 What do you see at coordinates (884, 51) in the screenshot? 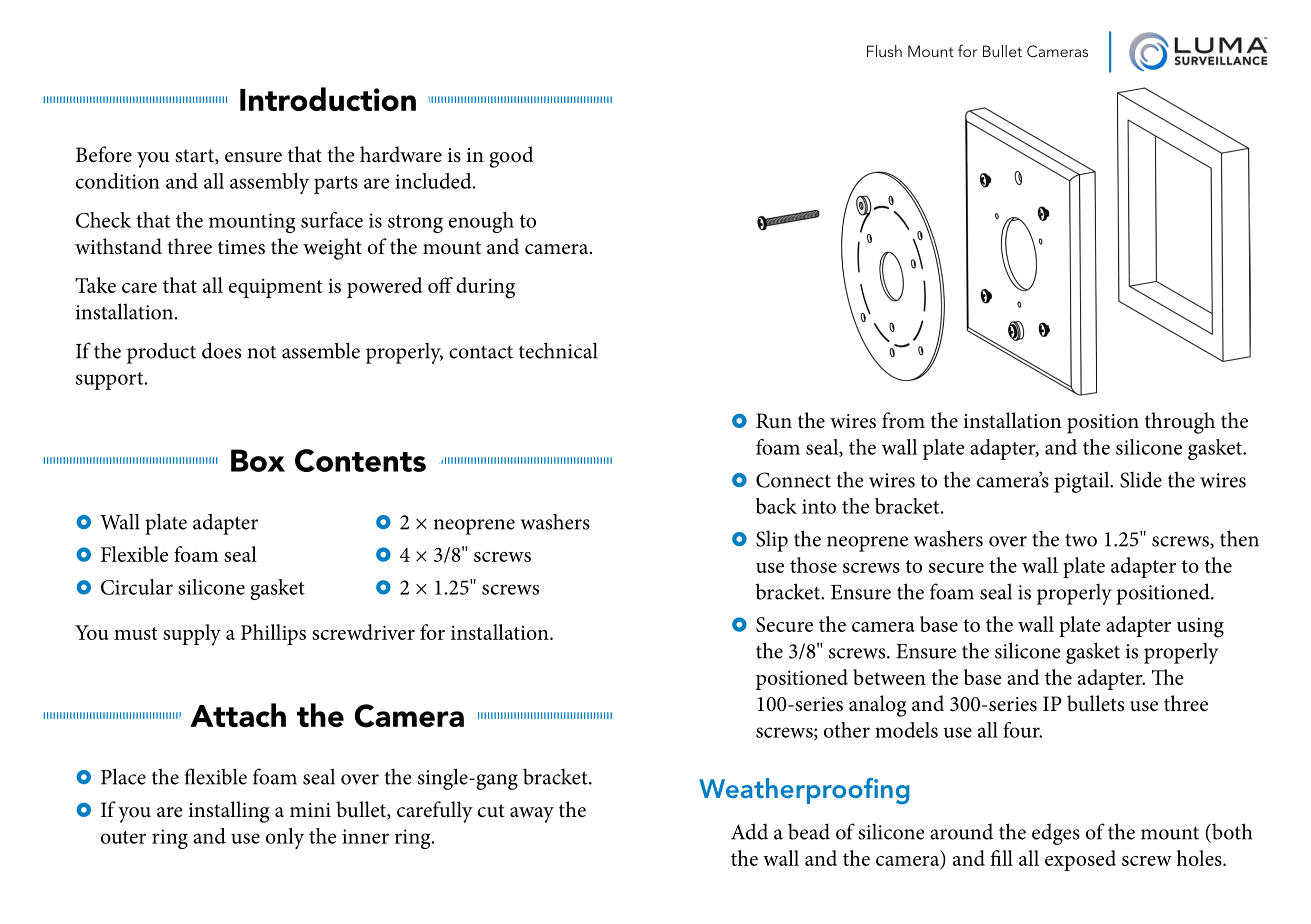
I see `Flush` at bounding box center [884, 51].
